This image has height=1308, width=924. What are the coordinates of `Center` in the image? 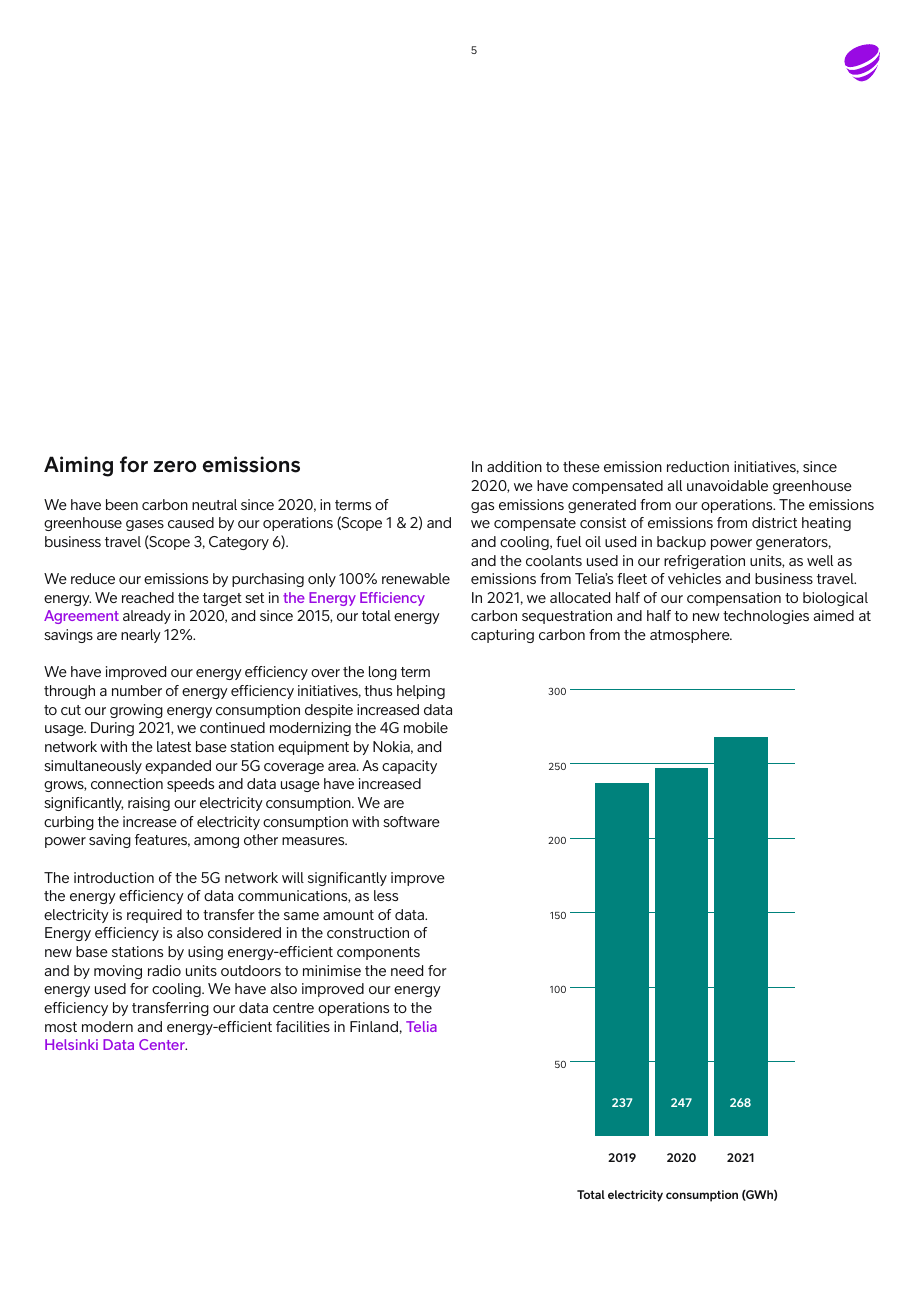 It's located at (163, 1044).
